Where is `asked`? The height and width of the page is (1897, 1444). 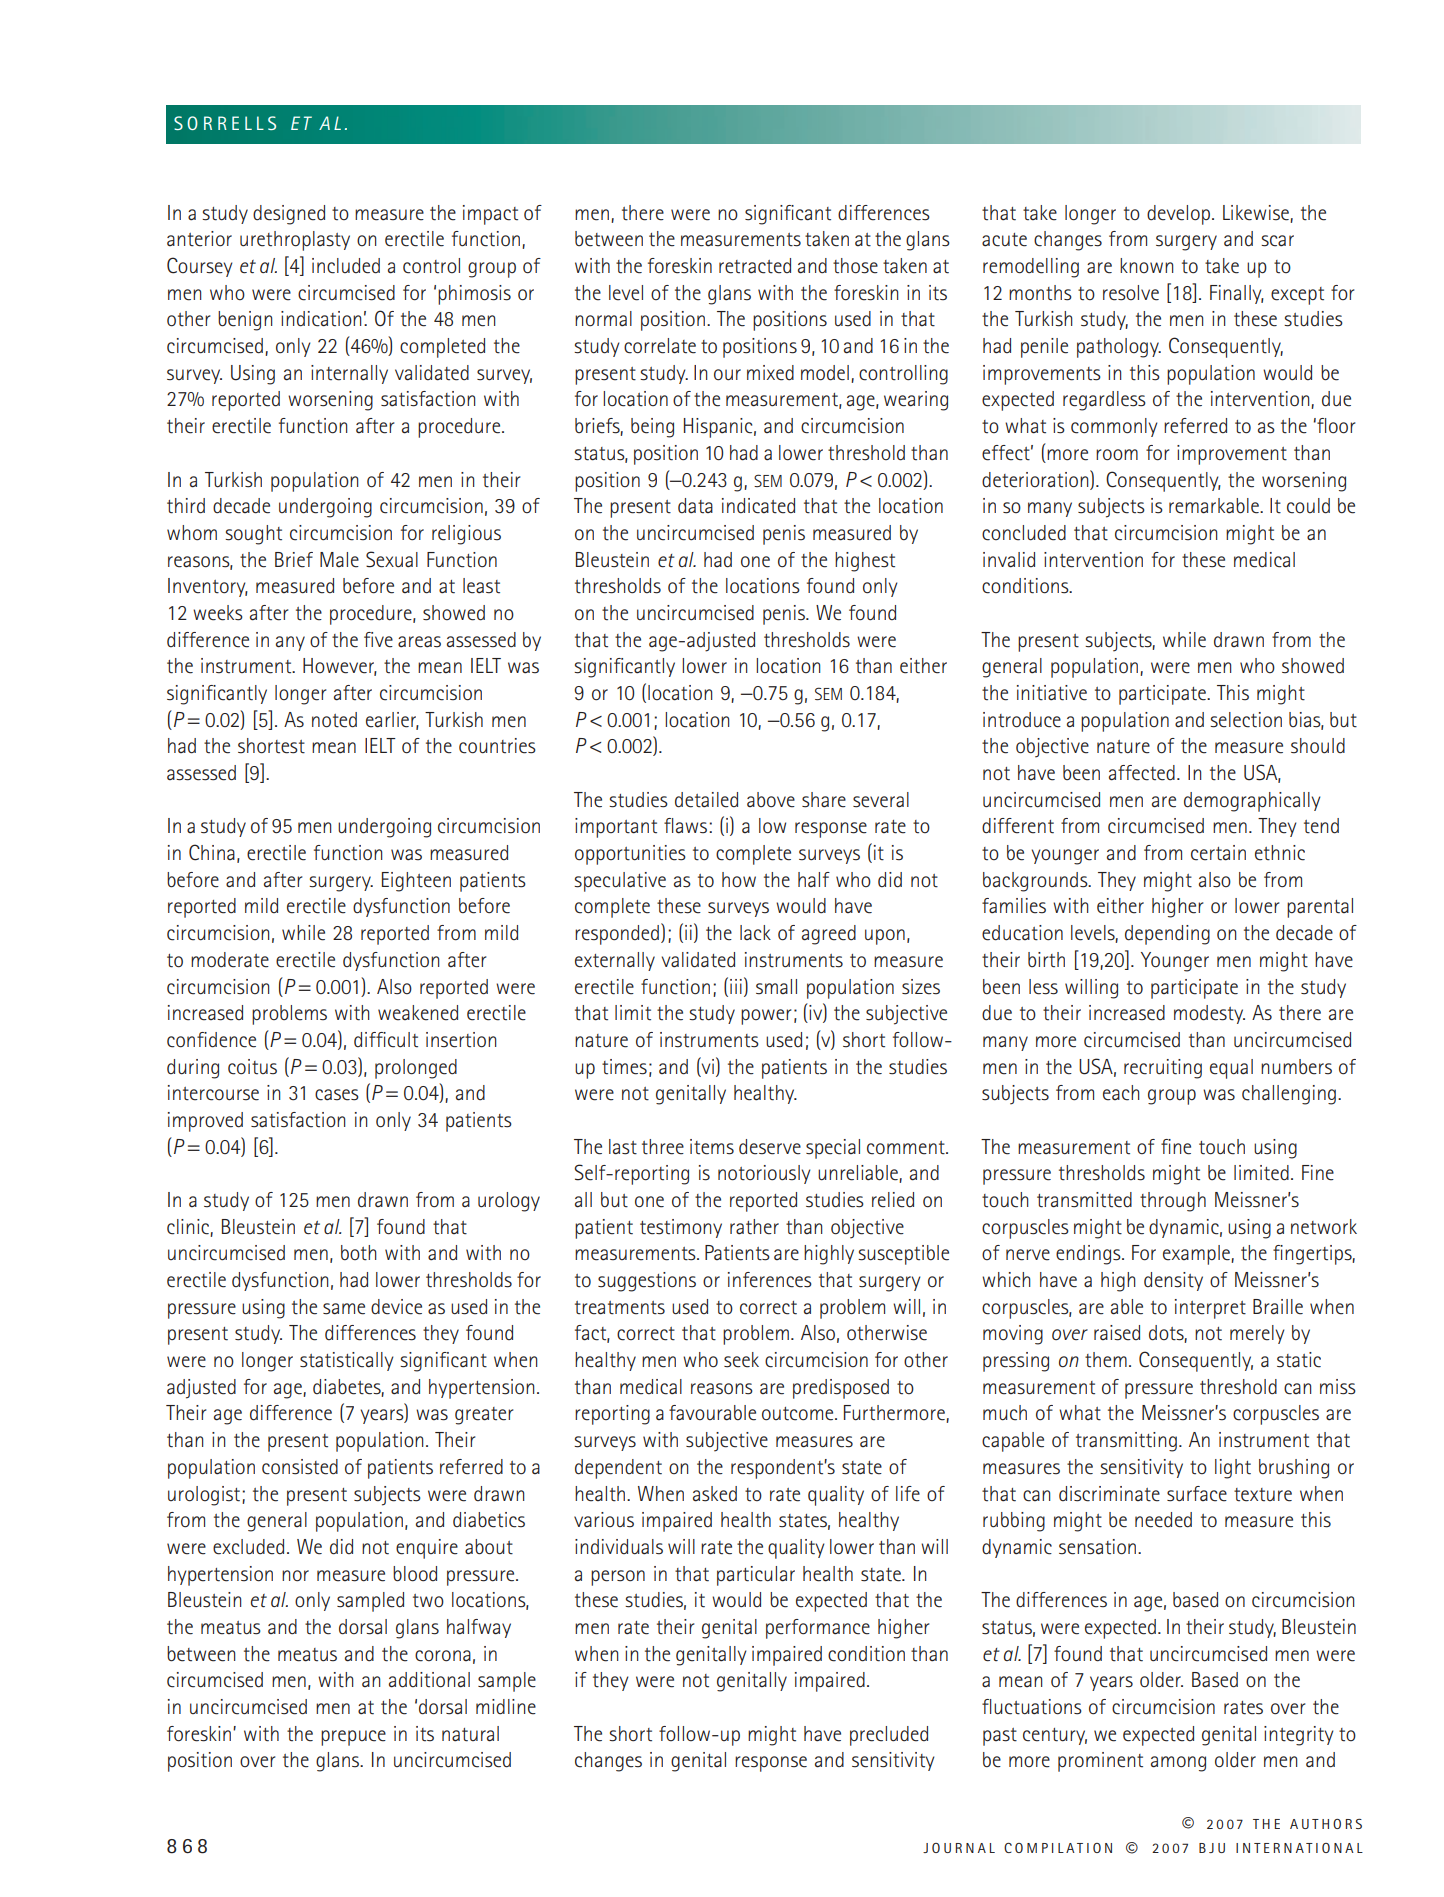 asked is located at coordinates (715, 1494).
